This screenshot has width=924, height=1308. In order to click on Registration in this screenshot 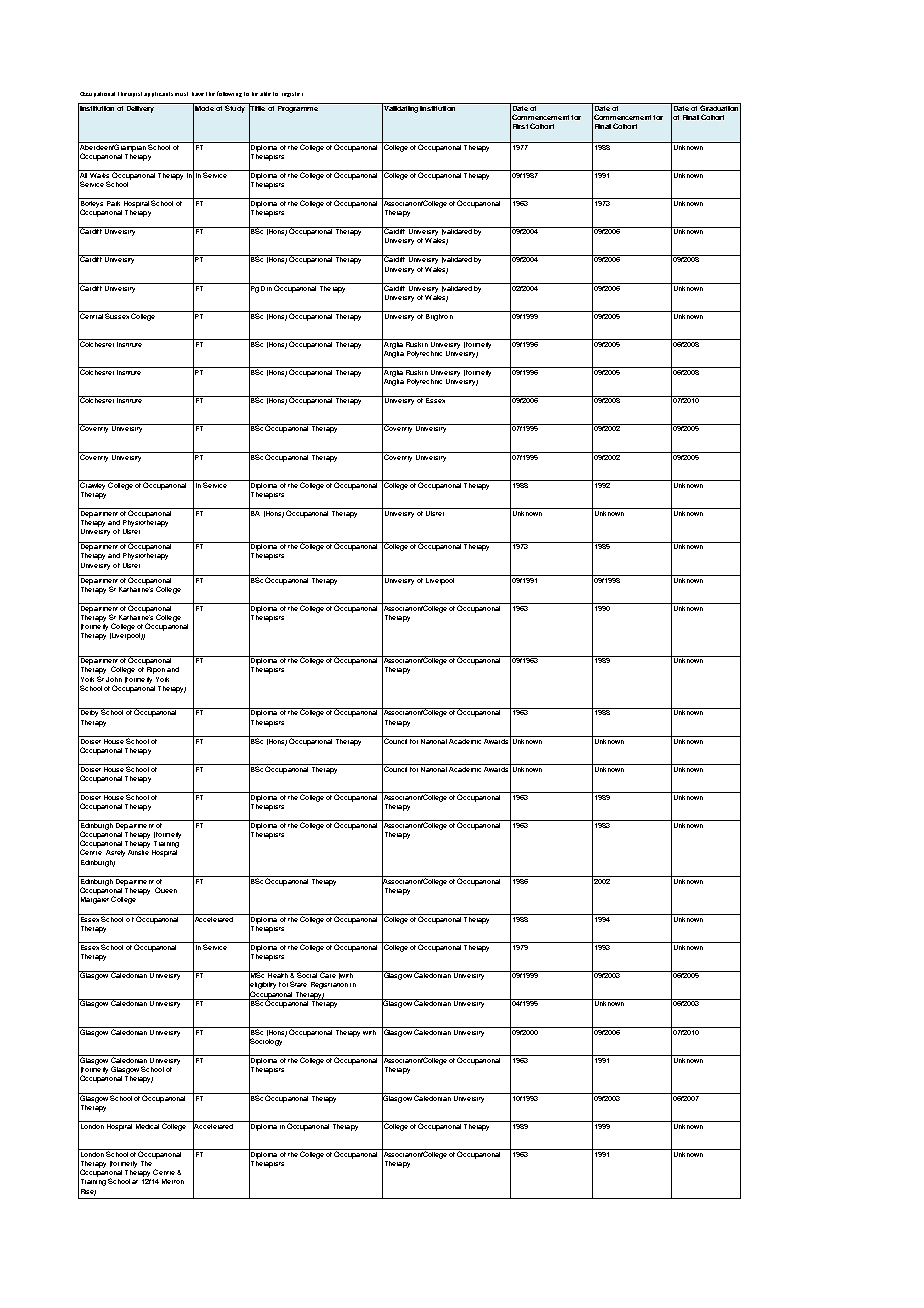, I will do `click(329, 985)`.
